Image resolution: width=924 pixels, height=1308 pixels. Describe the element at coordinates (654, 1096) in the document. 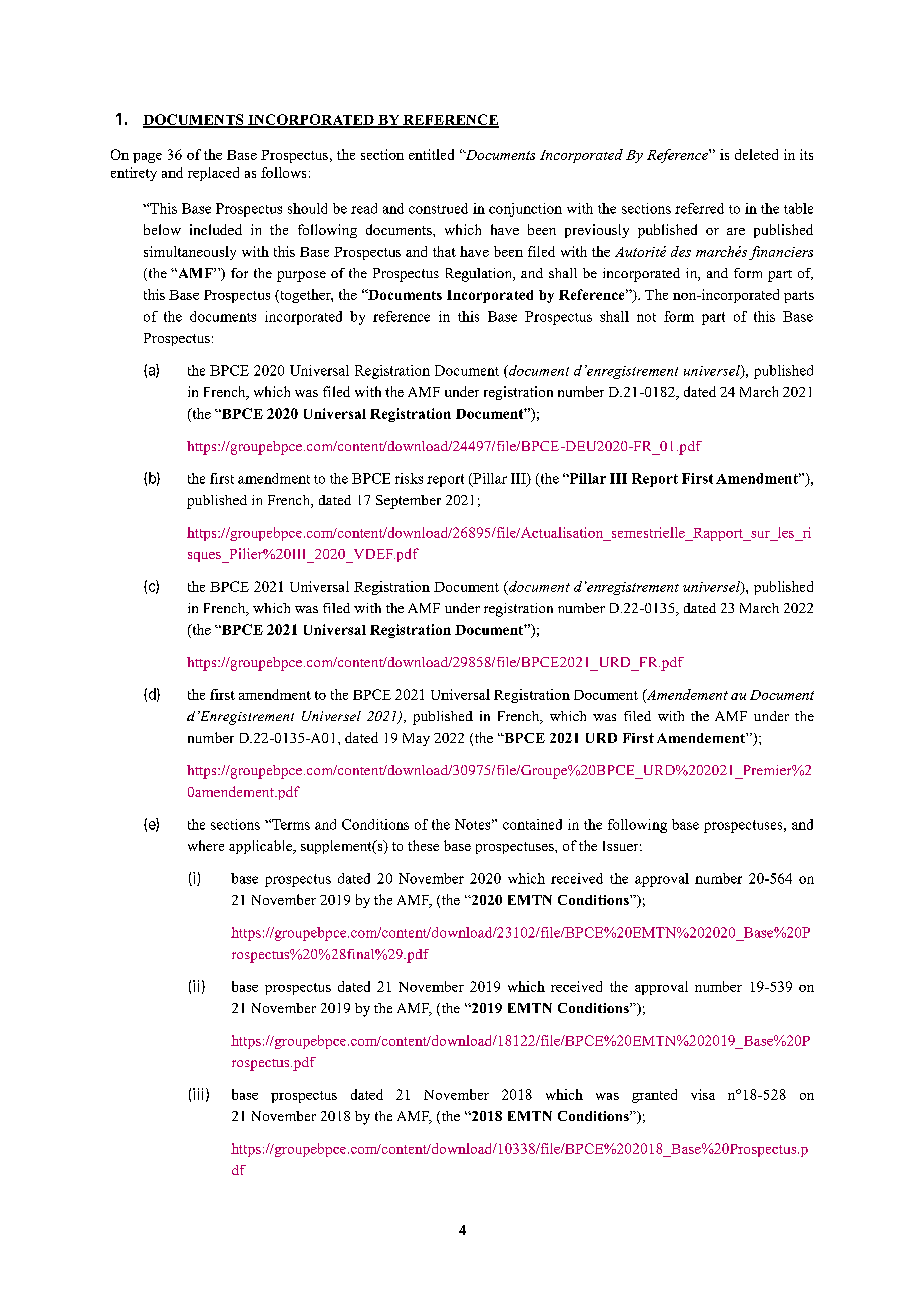

I see `granted` at that location.
